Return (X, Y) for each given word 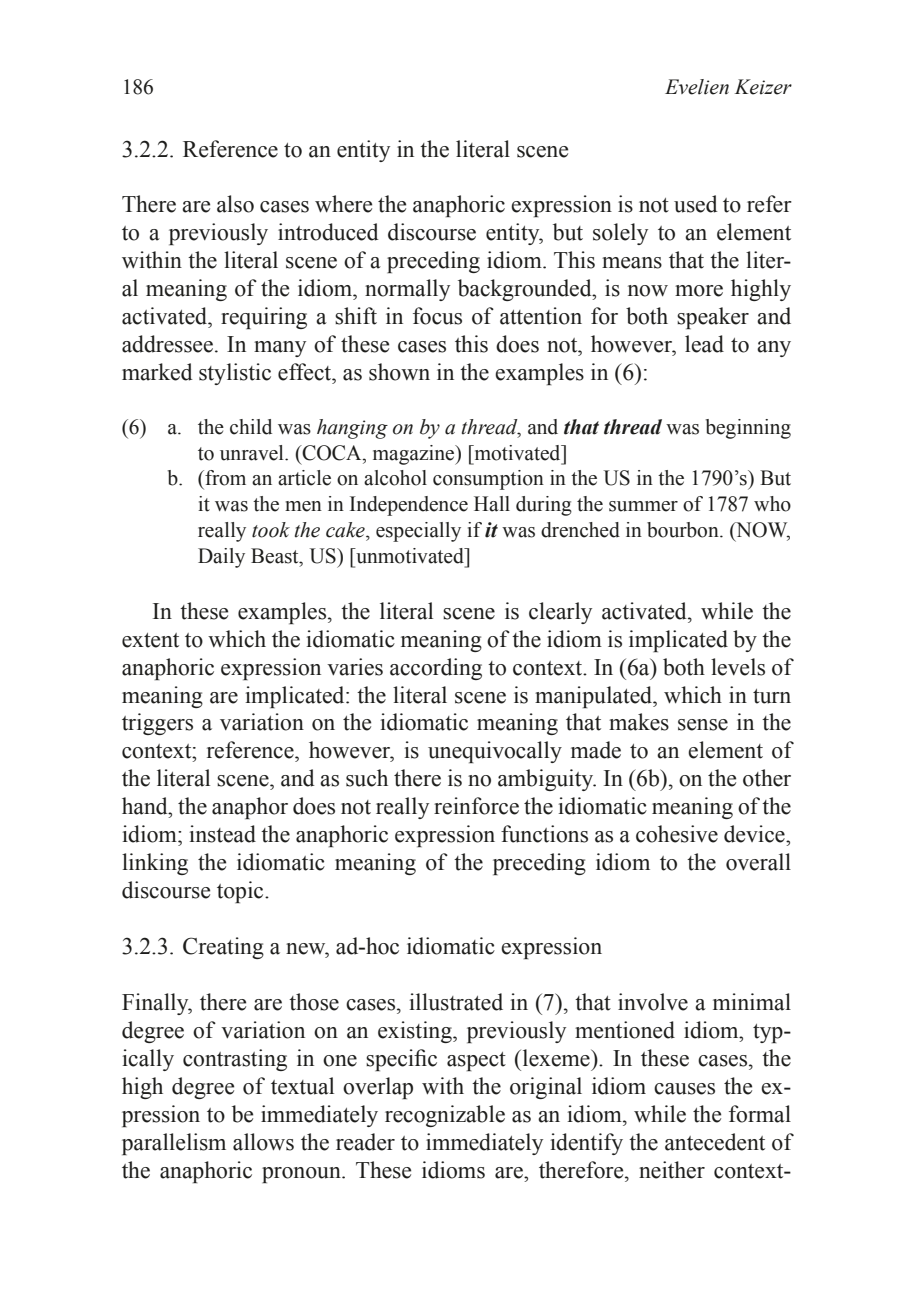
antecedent (715, 1142)
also (235, 204)
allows (263, 1142)
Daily (221, 558)
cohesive (677, 834)
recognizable (445, 1116)
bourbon (684, 530)
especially (418, 532)
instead (222, 834)
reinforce (476, 806)
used (696, 204)
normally (407, 290)
